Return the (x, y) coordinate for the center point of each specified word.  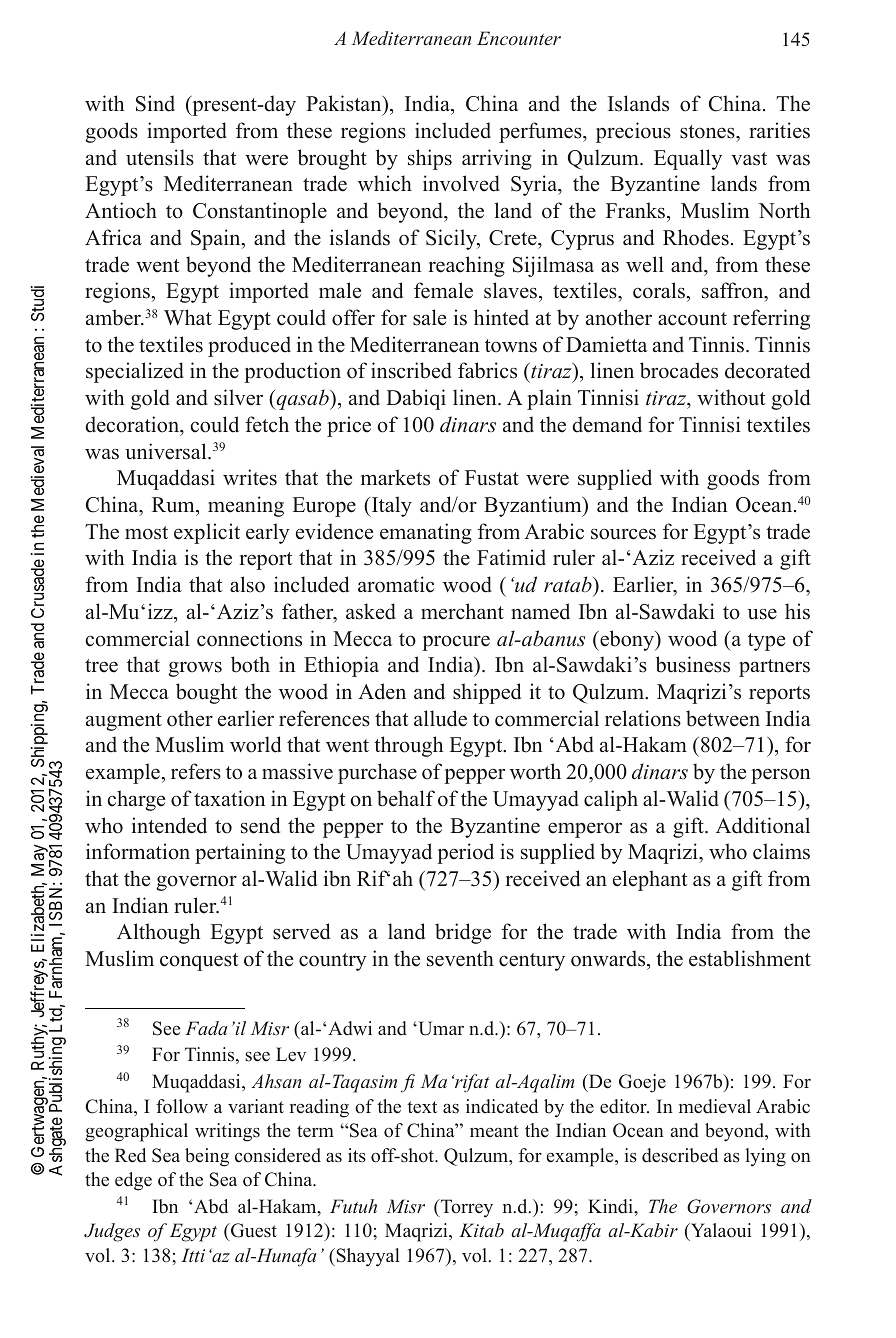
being (207, 1157)
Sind (155, 103)
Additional (763, 825)
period (465, 853)
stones (708, 132)
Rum (174, 505)
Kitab (481, 1230)
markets (395, 477)
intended (169, 825)
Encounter (519, 38)
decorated (767, 370)
